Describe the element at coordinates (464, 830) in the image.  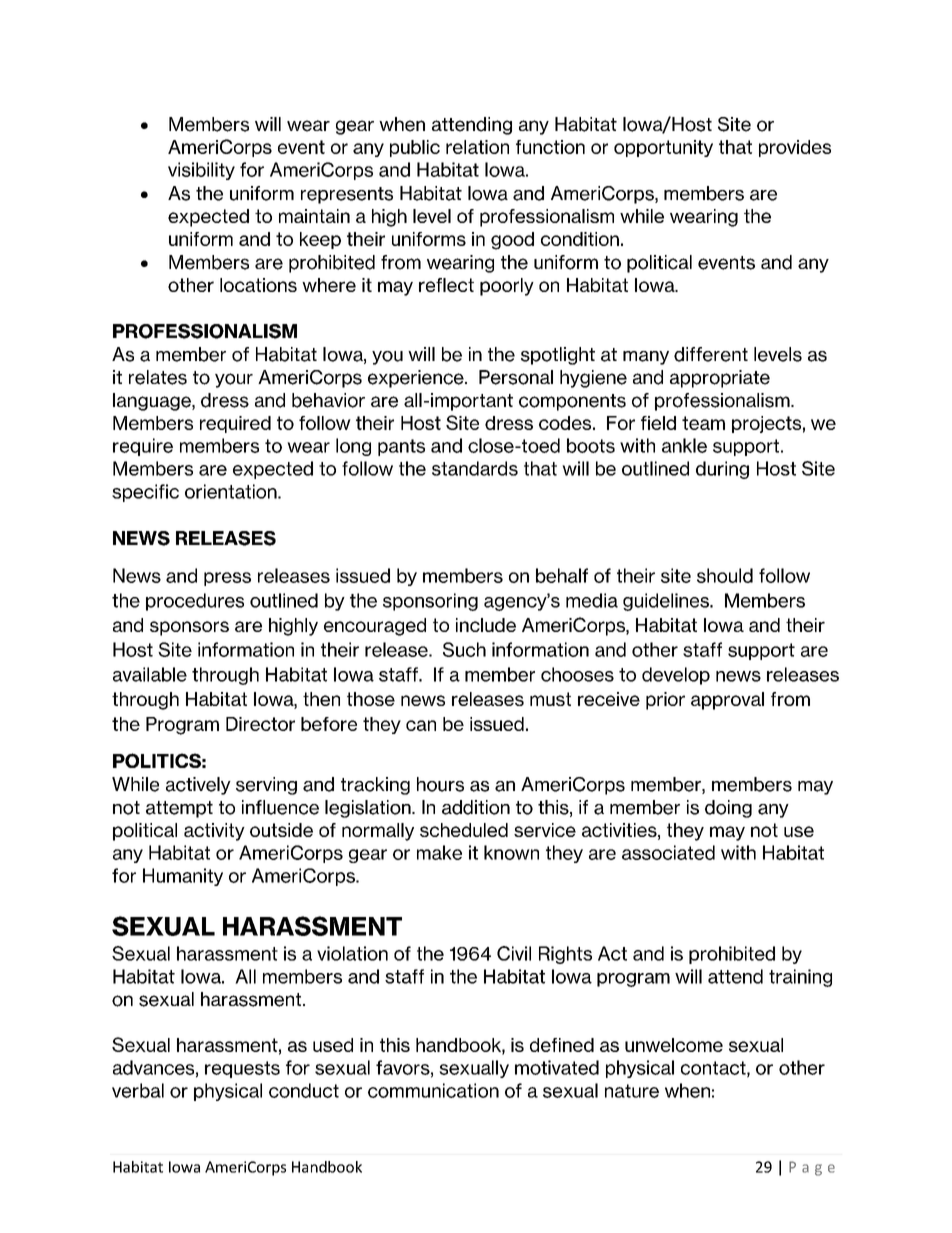
I see `scheduled` at that location.
